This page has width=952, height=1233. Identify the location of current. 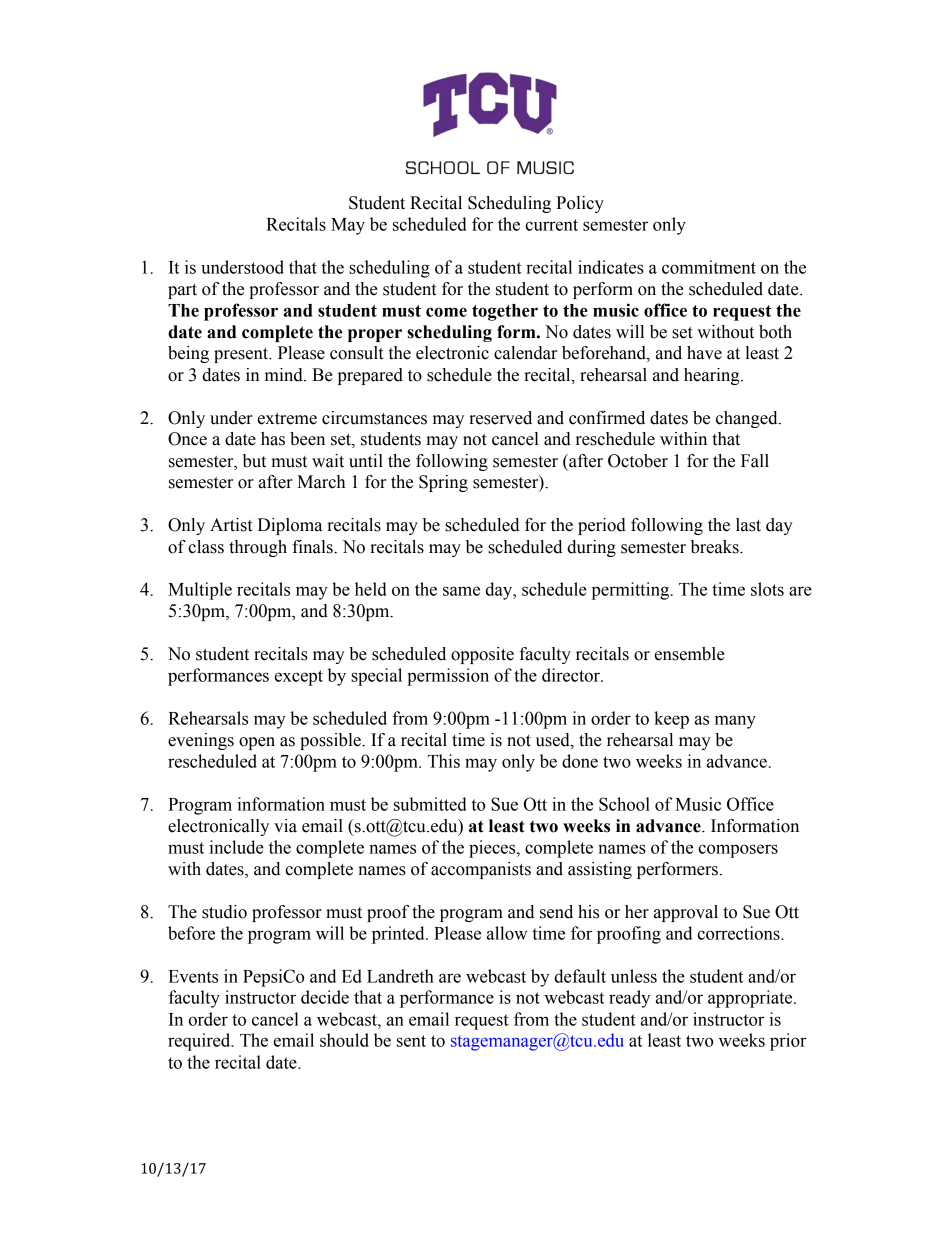
(551, 225).
